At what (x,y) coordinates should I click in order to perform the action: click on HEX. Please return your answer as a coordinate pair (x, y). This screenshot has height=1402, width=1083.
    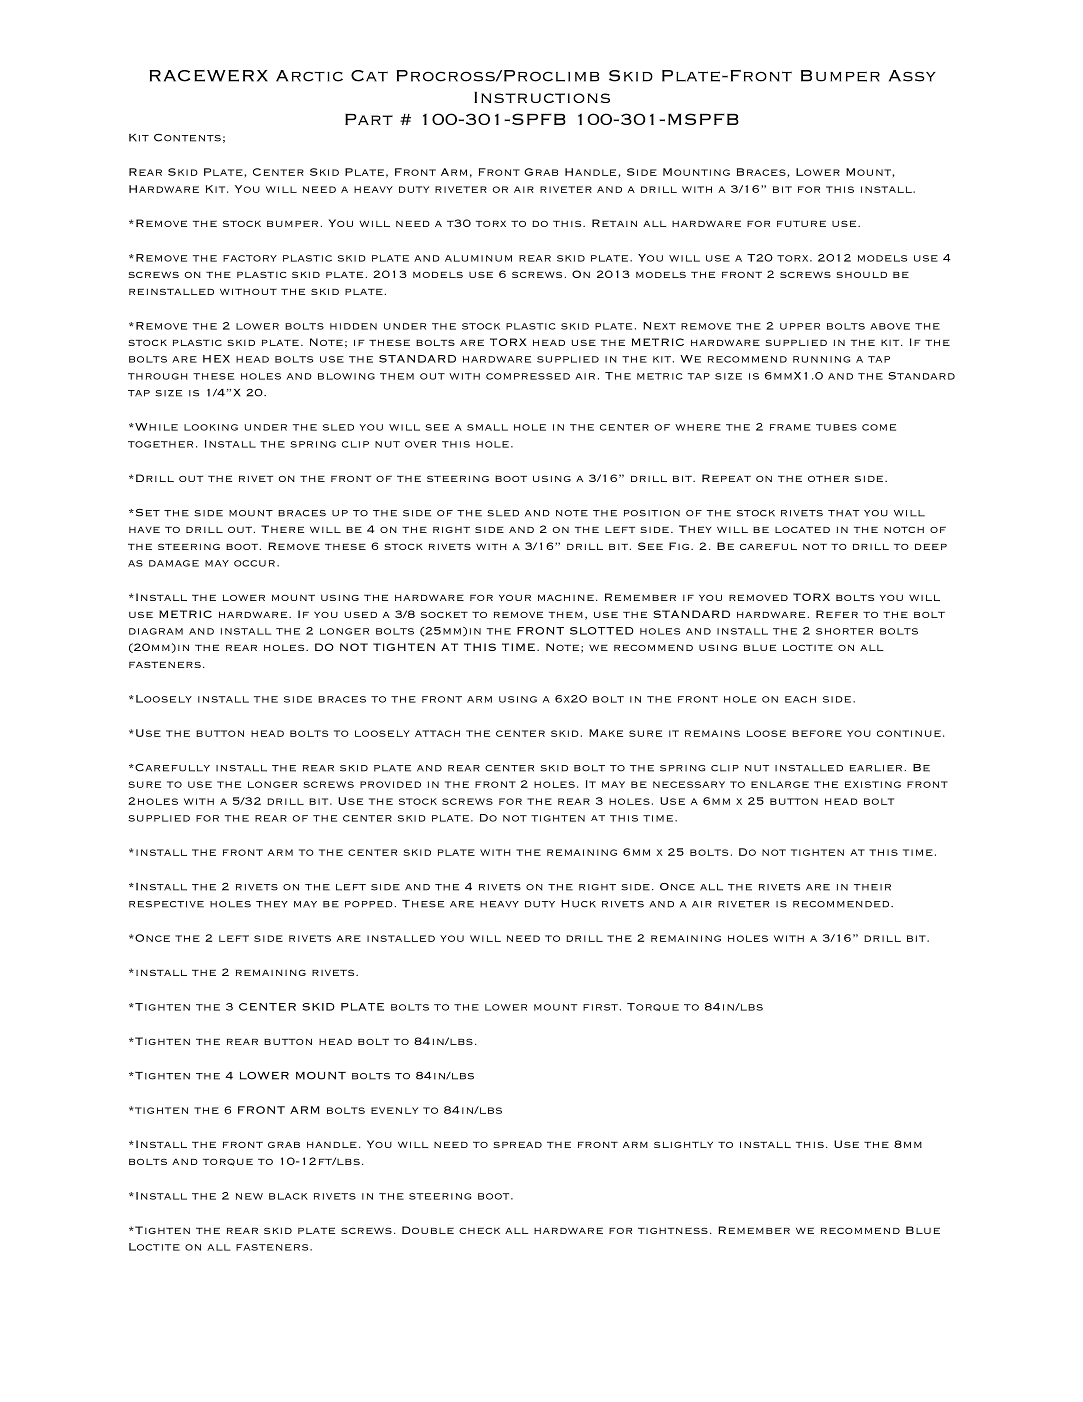
    Looking at the image, I should click on (216, 359).
